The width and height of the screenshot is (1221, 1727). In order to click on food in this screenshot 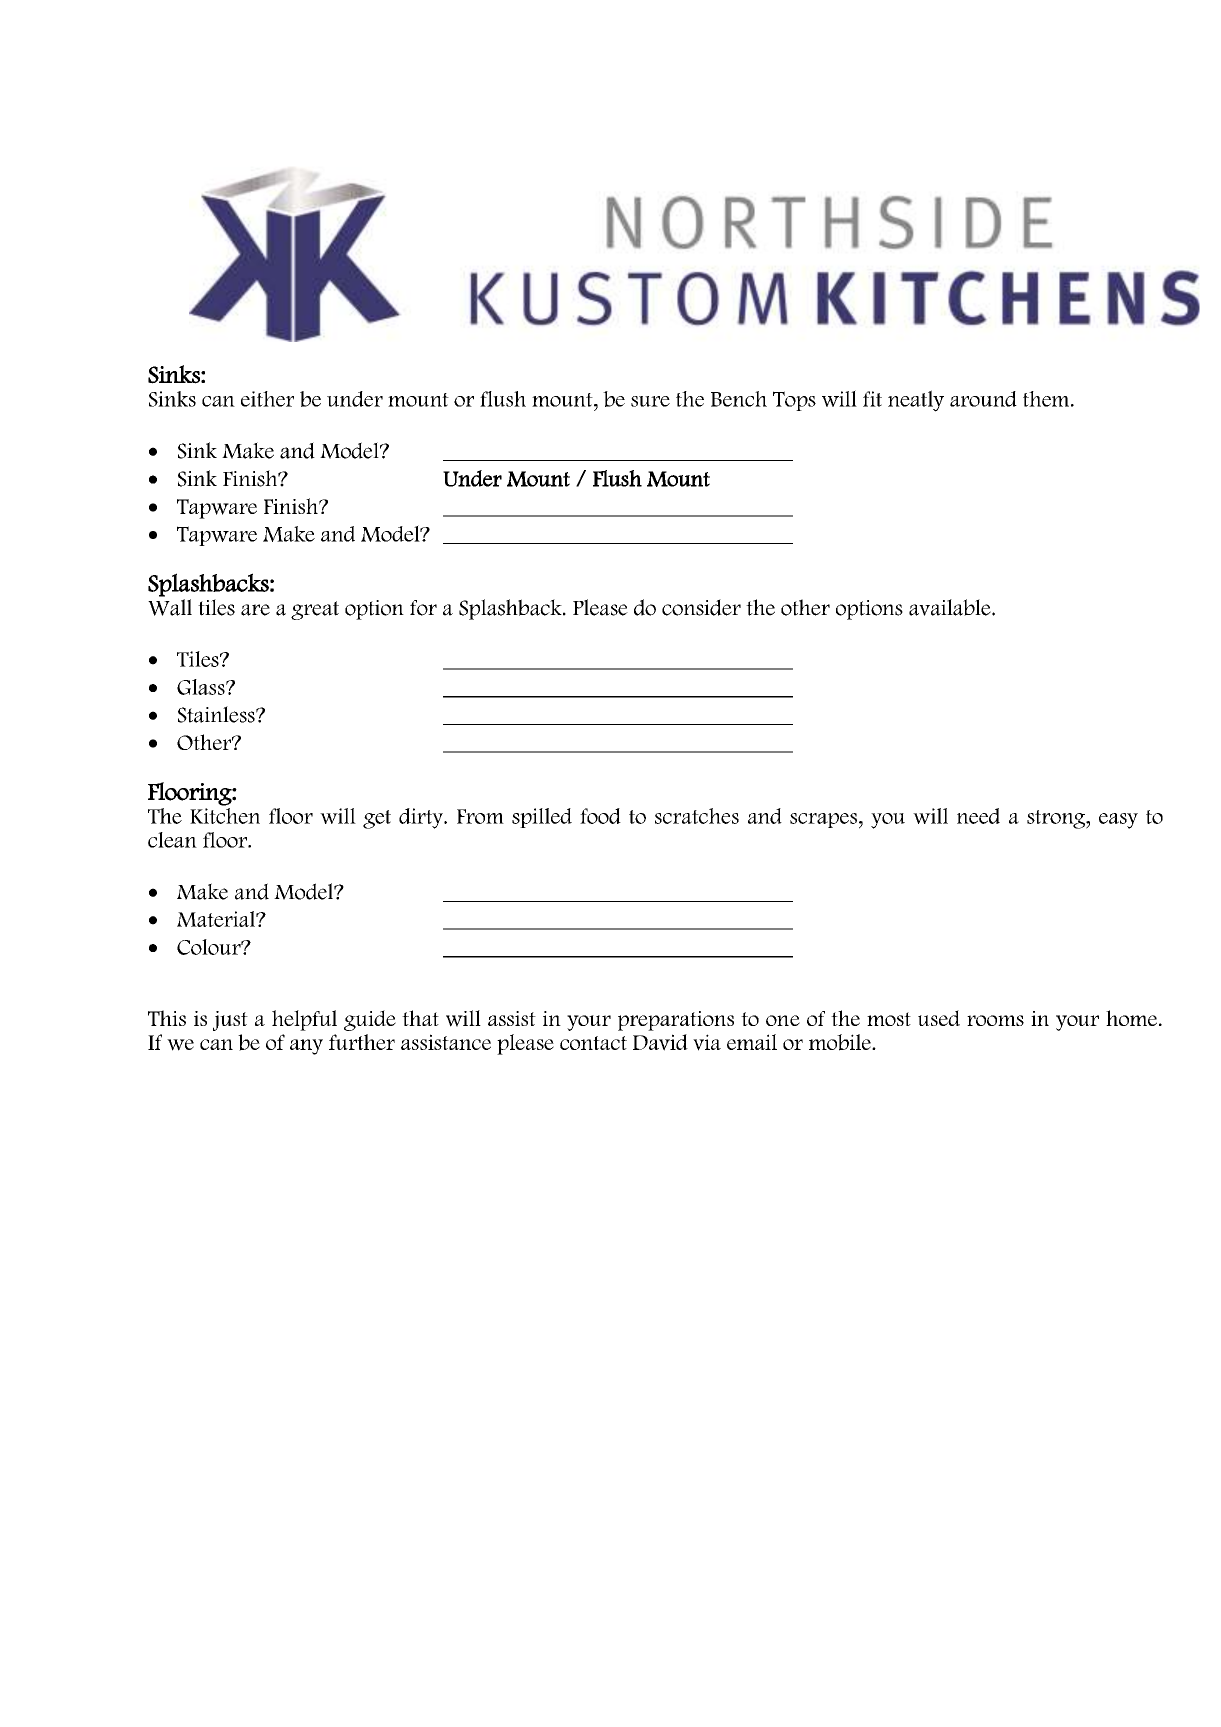, I will do `click(600, 816)`.
